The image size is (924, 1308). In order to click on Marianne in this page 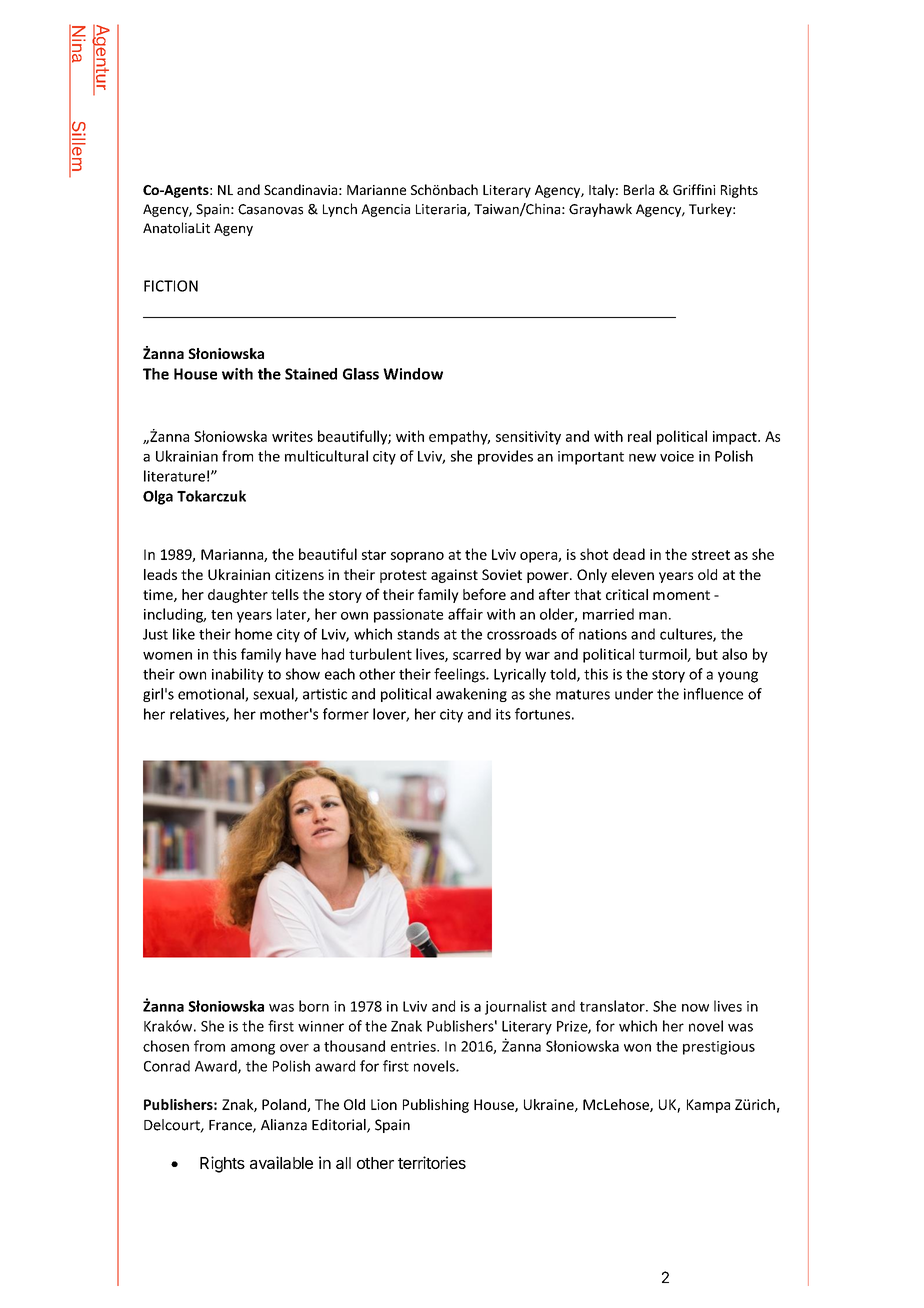, I will do `click(376, 190)`.
